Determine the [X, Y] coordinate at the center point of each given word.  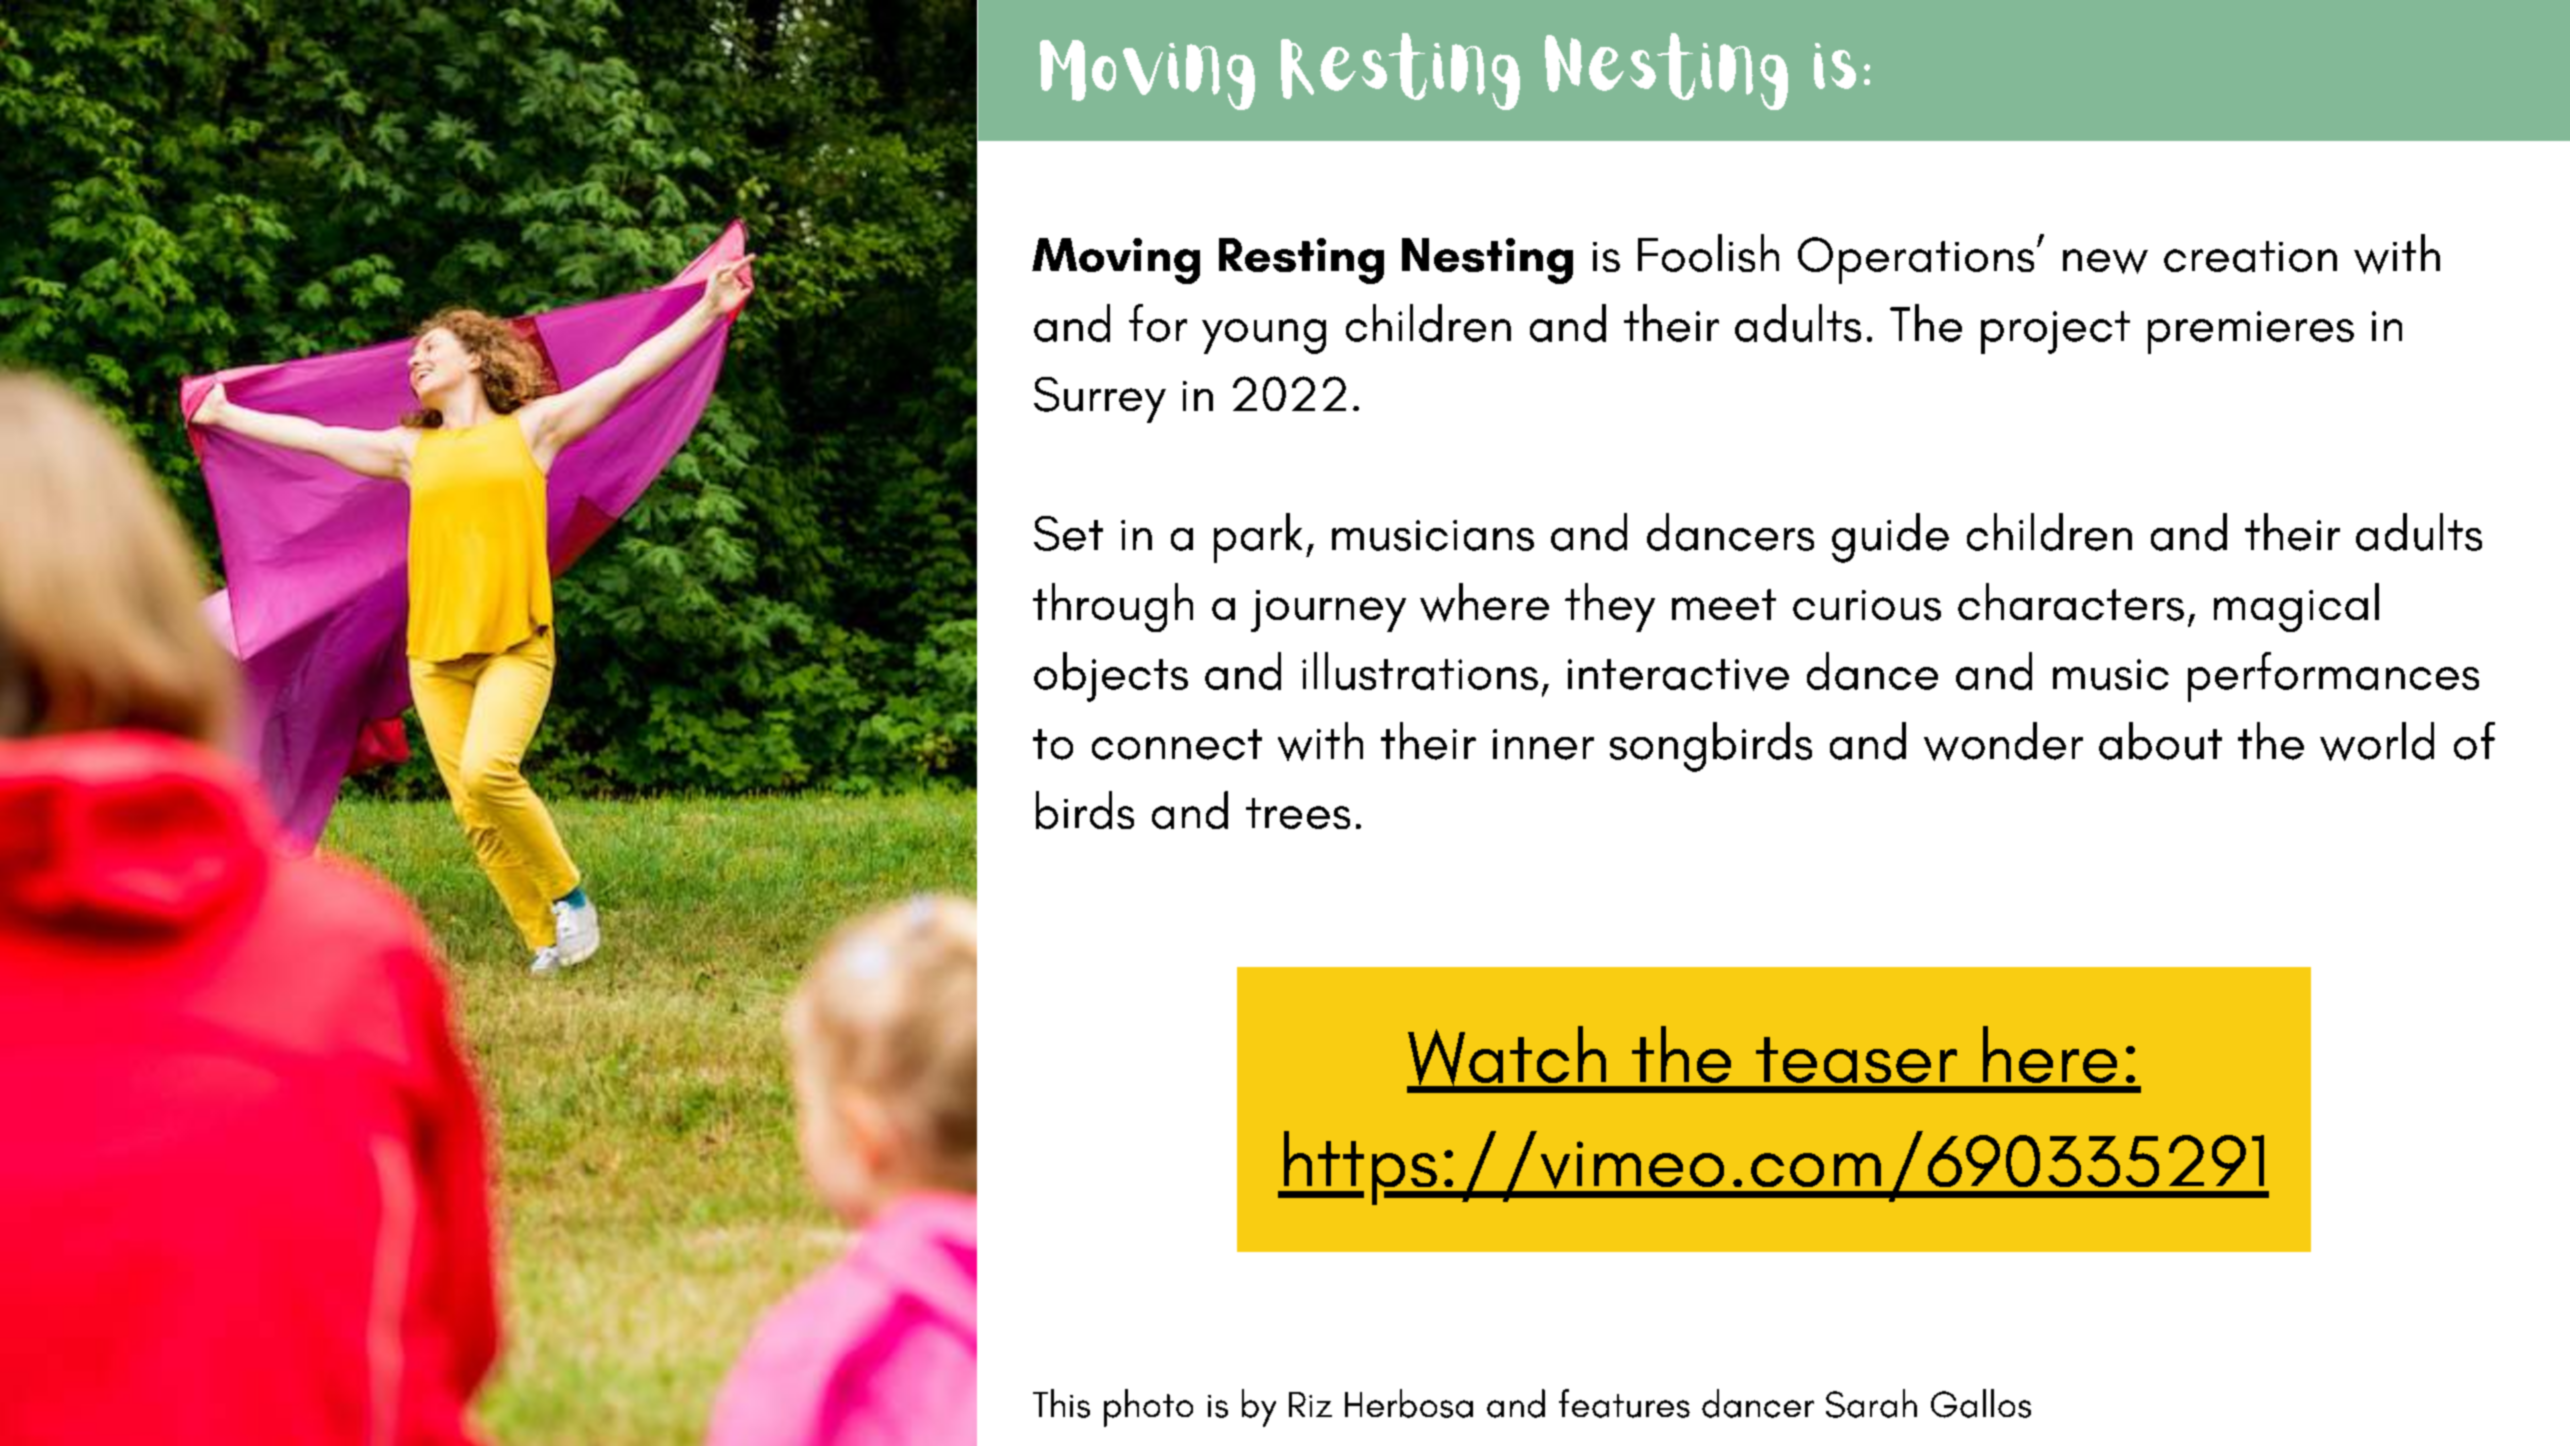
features [1624, 1403]
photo [1148, 1408]
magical [2296, 607]
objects [1111, 677]
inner [1543, 744]
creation [2250, 256]
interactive [1678, 675]
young [1264, 336]
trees [1298, 813]
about [2160, 741]
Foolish [1708, 253]
